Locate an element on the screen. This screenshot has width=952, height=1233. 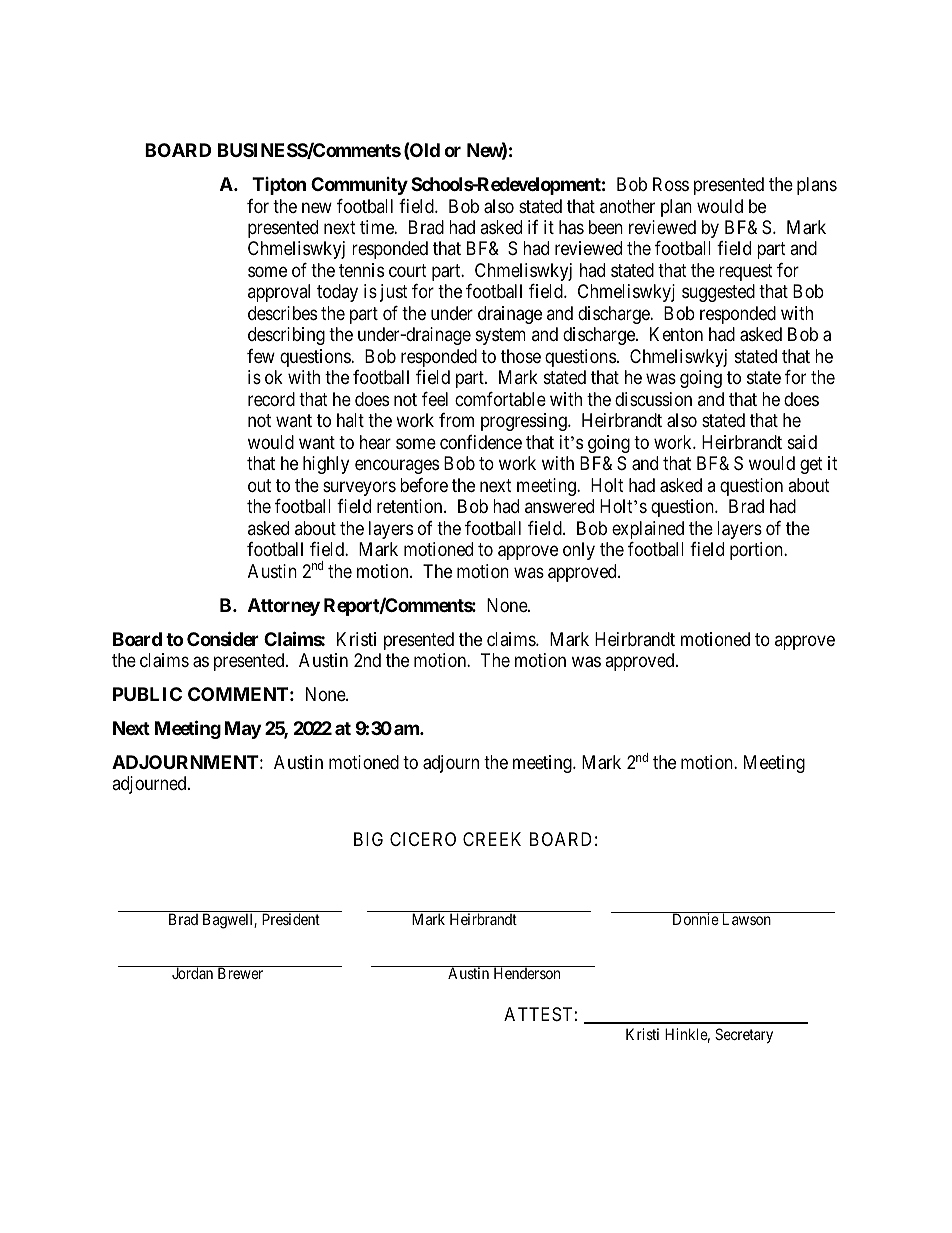
Secretary is located at coordinates (744, 1035).
